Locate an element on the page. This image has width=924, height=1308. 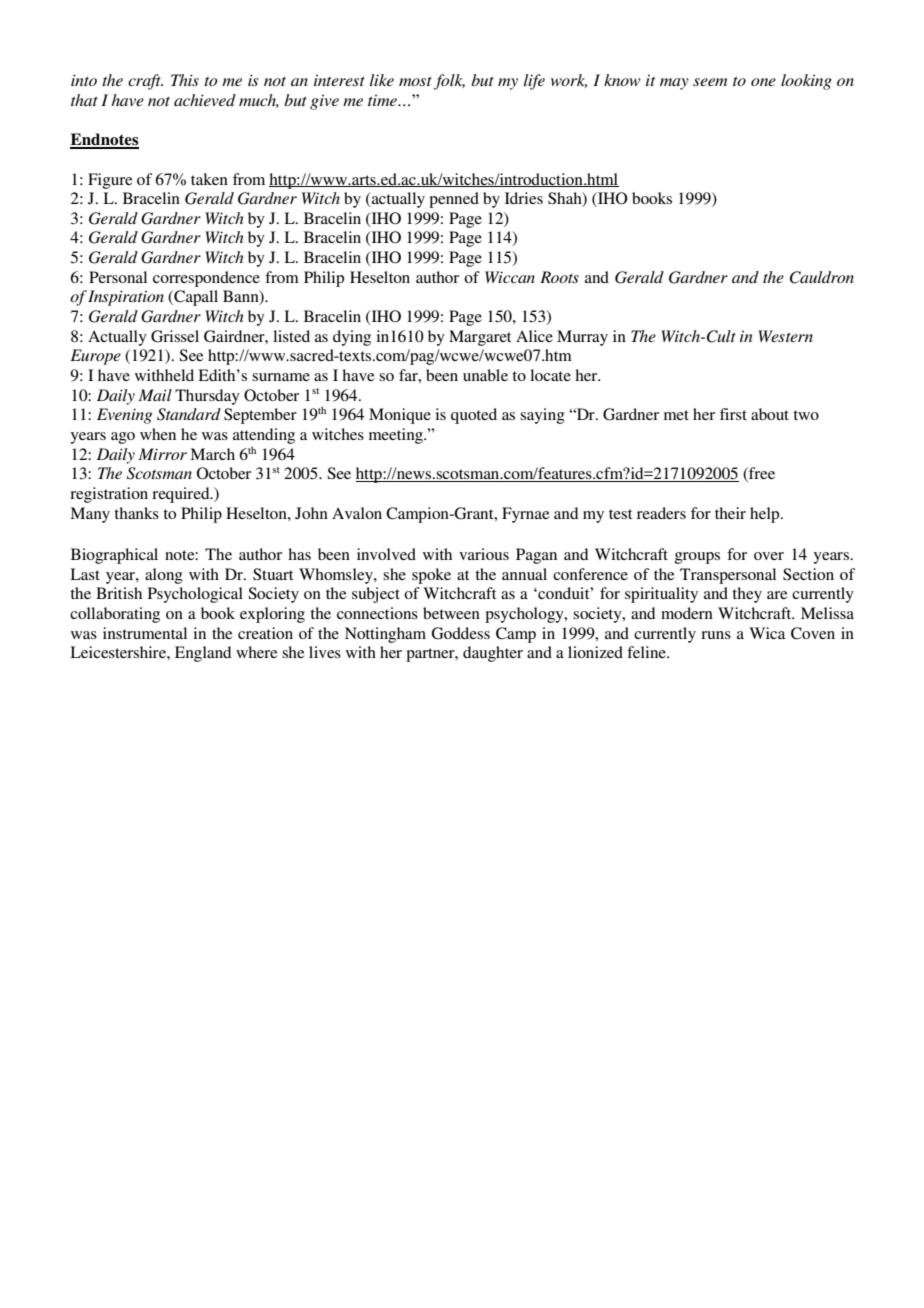
achieved is located at coordinates (205, 100).
